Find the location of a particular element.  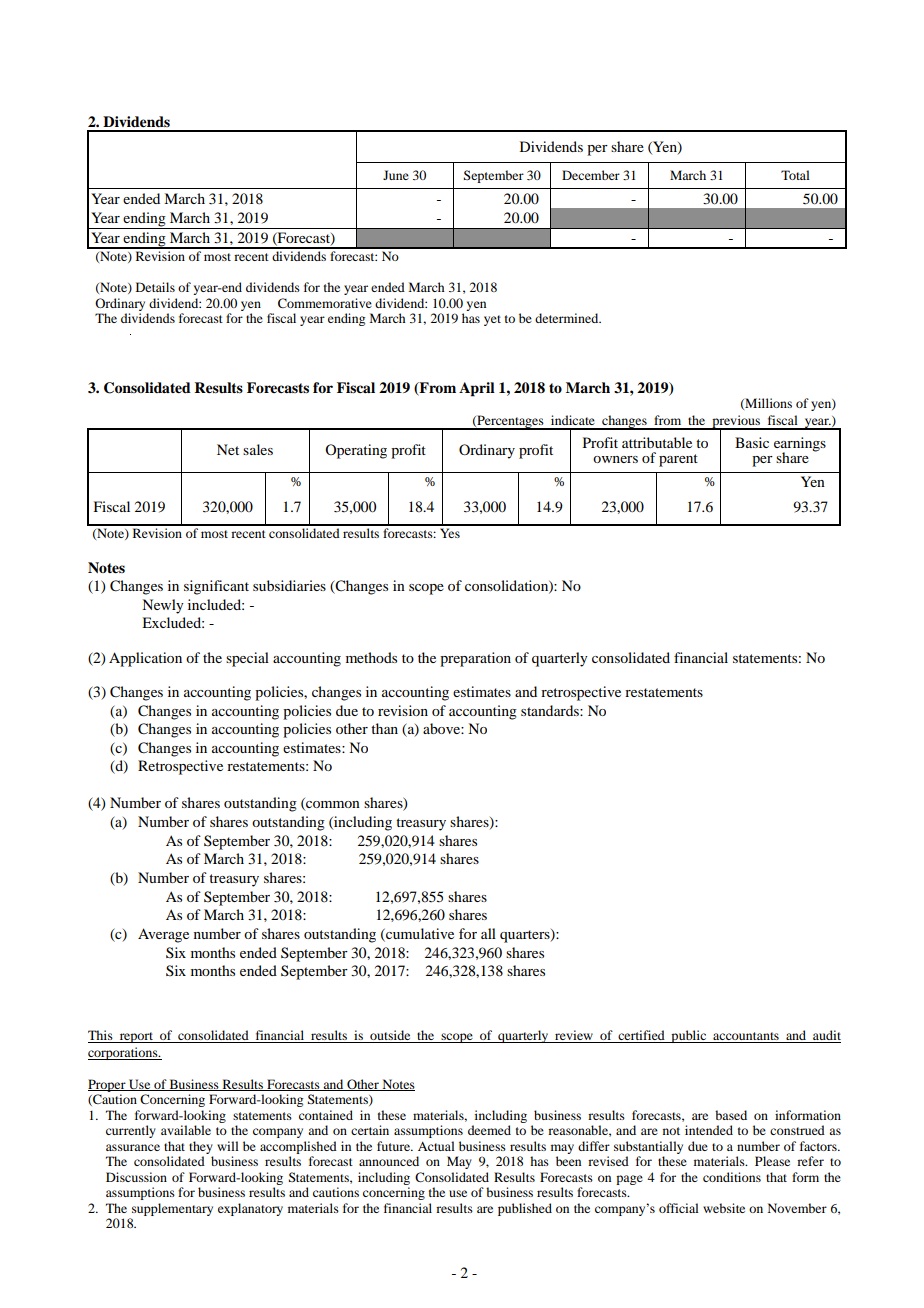

than is located at coordinates (384, 728).
